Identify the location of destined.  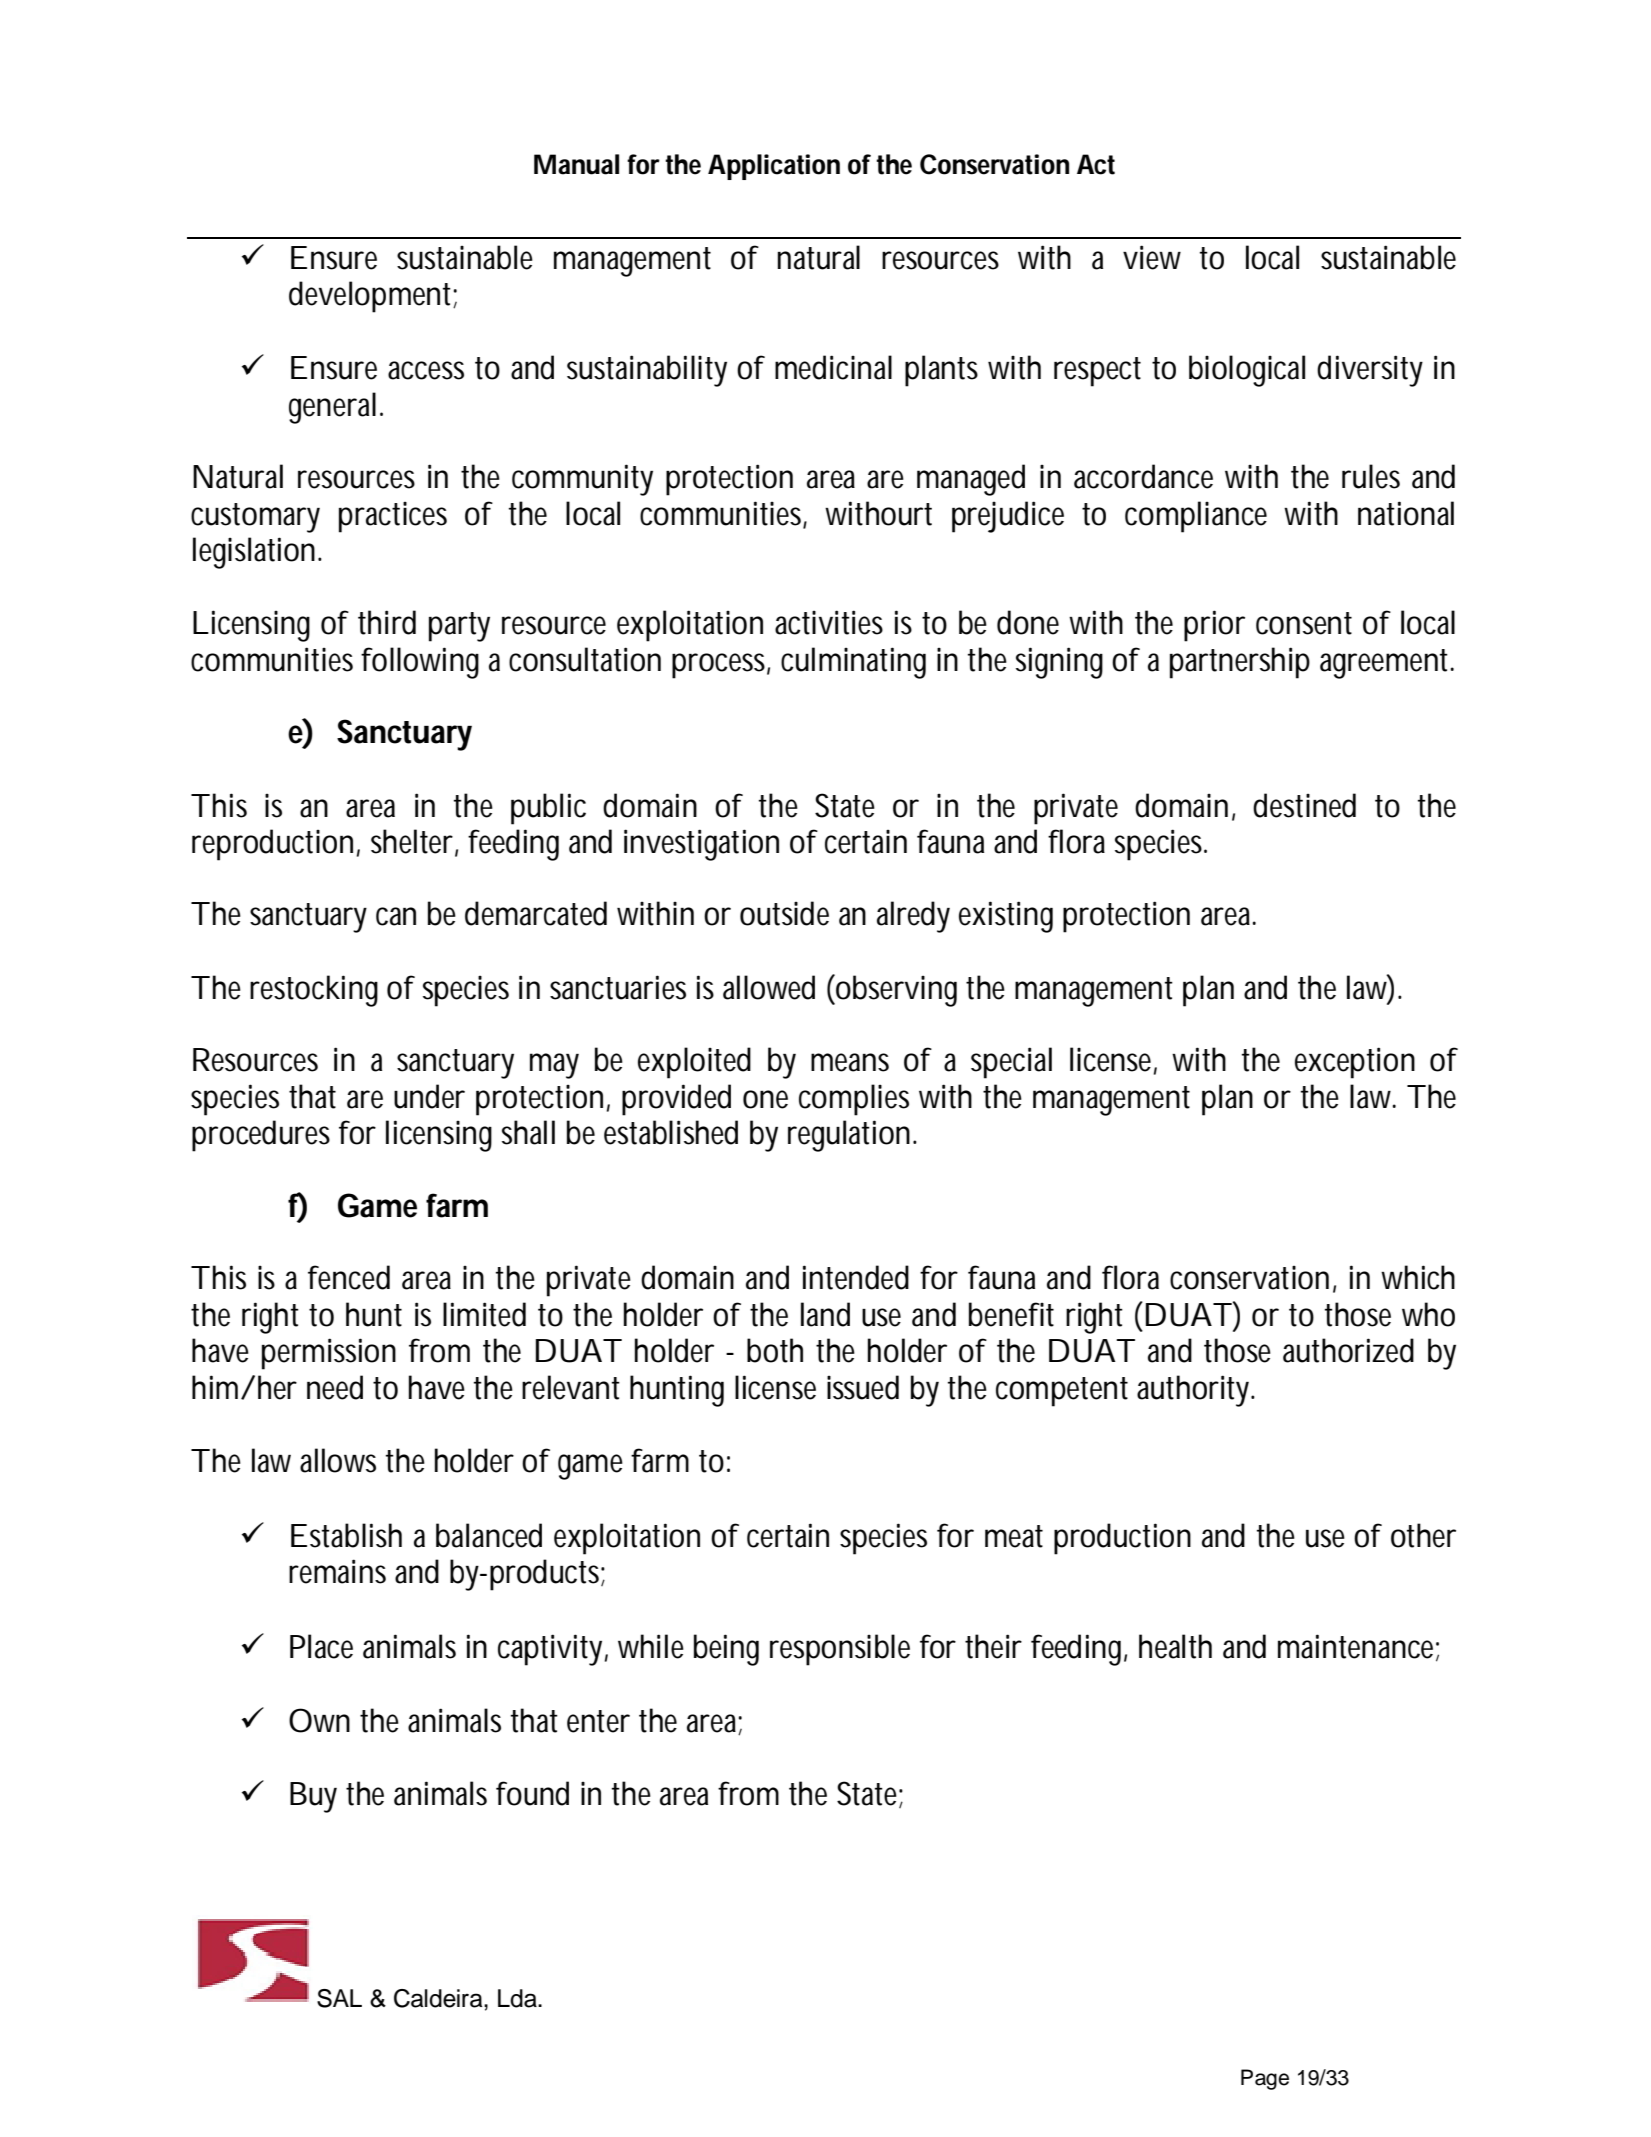
(1304, 805).
